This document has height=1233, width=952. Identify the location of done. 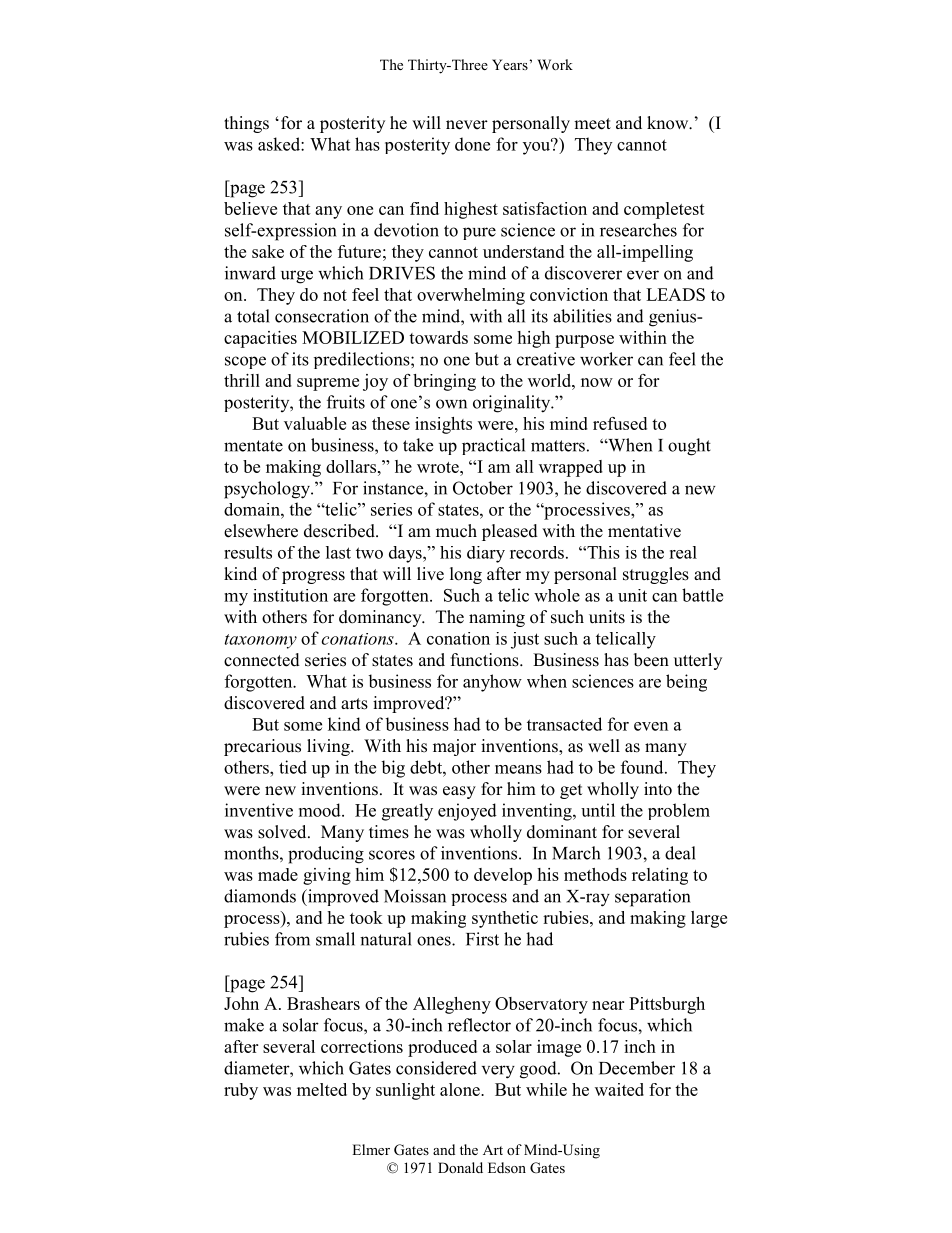
(472, 144).
